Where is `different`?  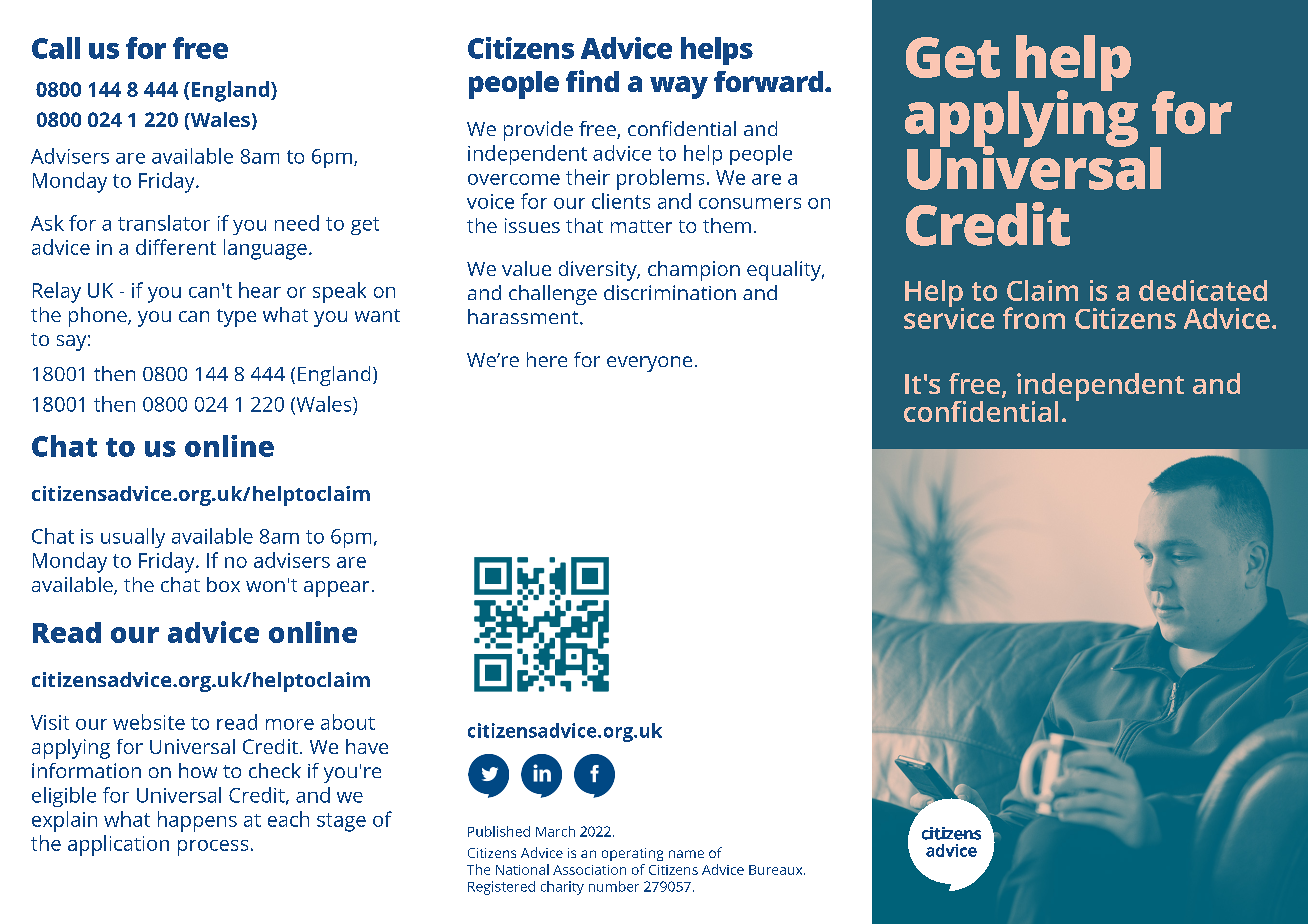 different is located at coordinates (176, 247).
